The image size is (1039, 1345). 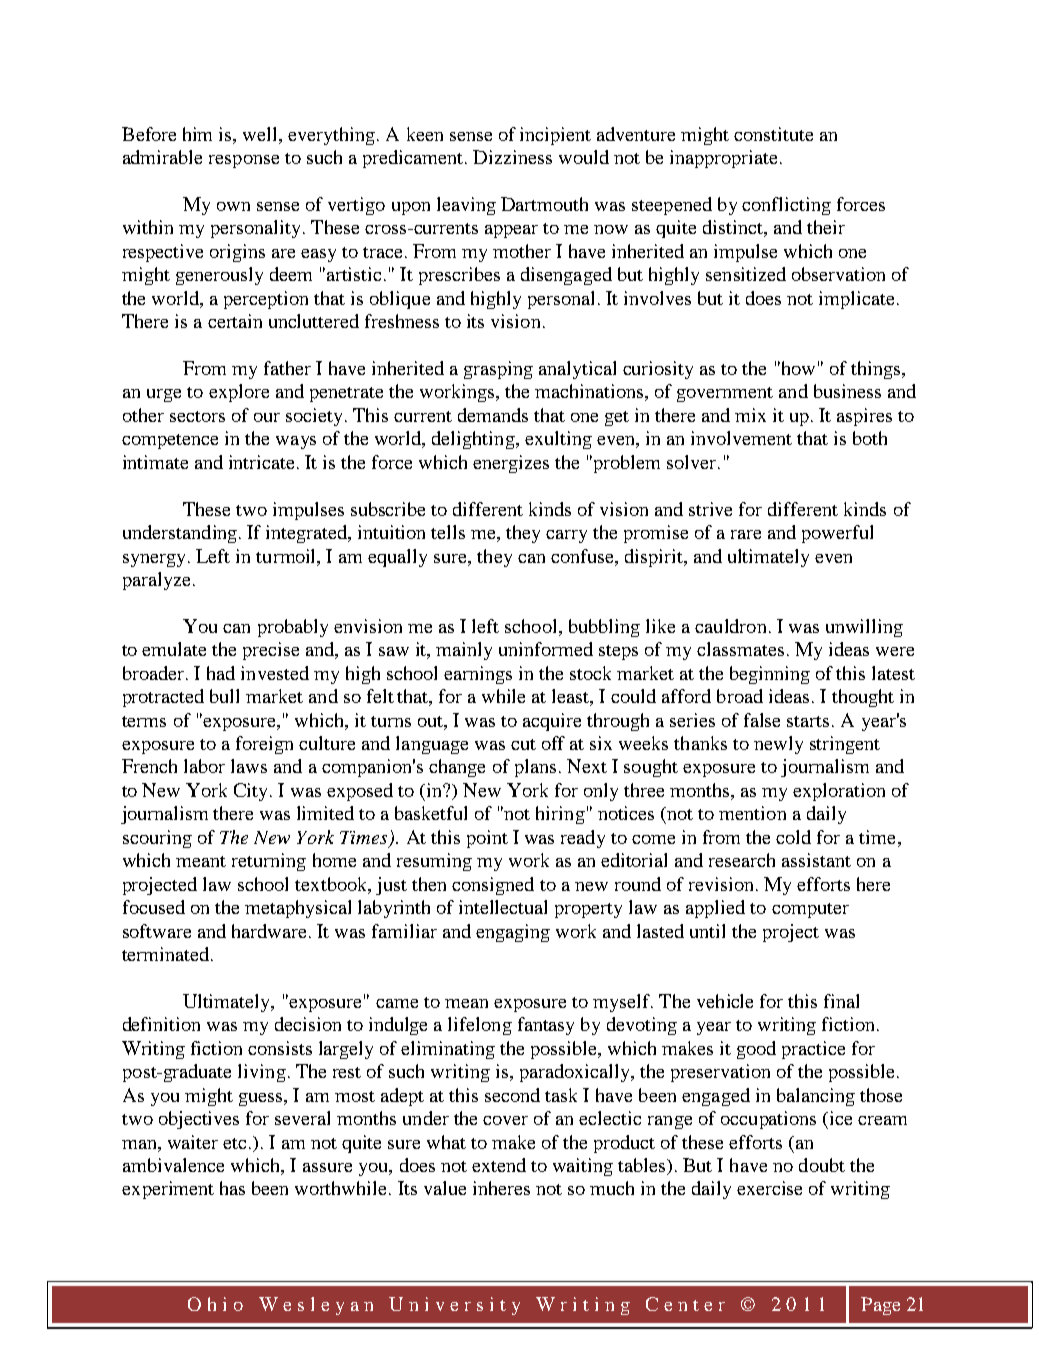 What do you see at coordinates (445, 1188) in the screenshot?
I see `value` at bounding box center [445, 1188].
